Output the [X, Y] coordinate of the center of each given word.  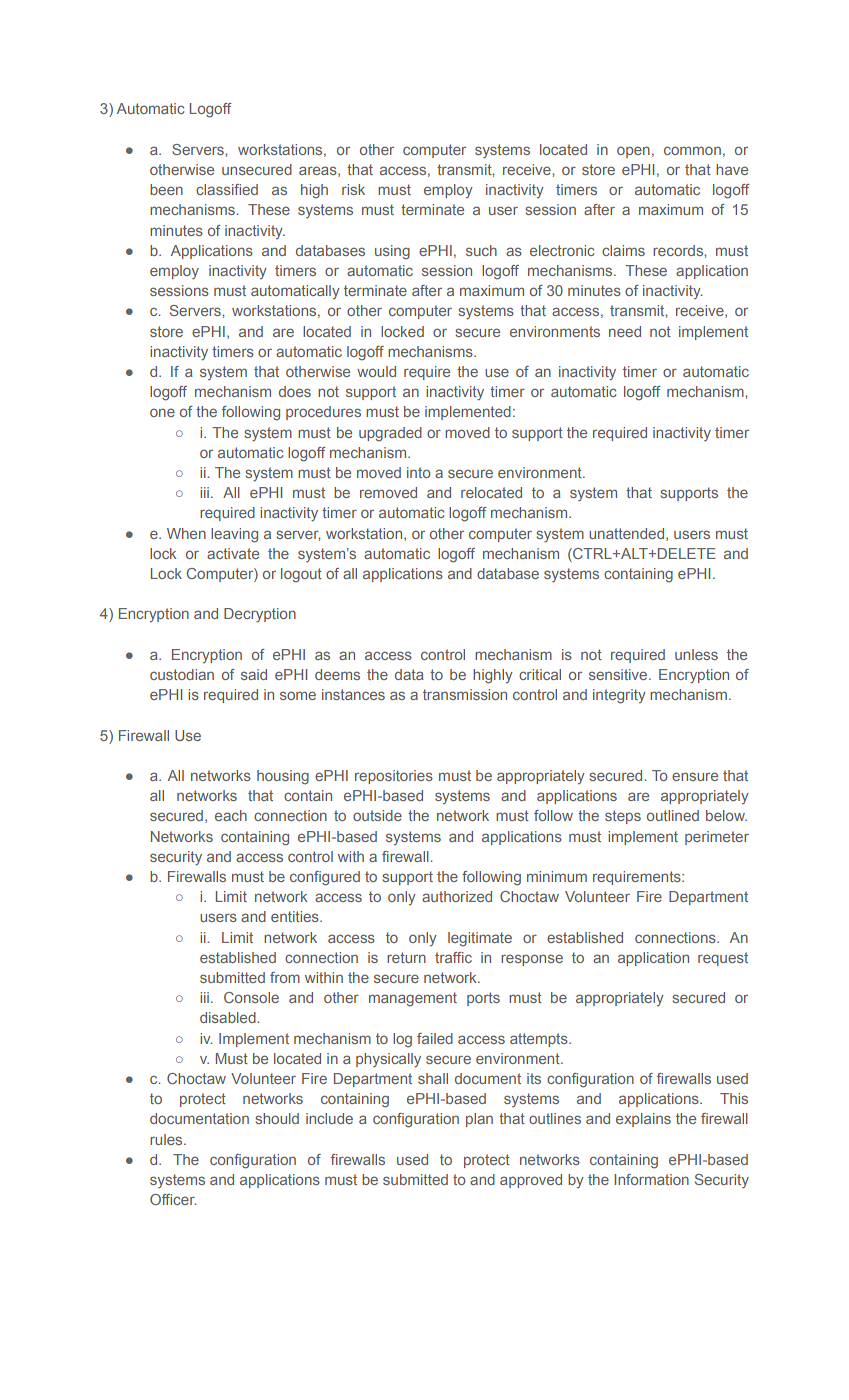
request [723, 959]
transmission [465, 694]
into [418, 472]
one [162, 412]
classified [227, 189]
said [254, 674]
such [481, 250]
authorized [457, 896]
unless [696, 654]
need [625, 331]
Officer [173, 1199]
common [692, 150]
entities [296, 916]
